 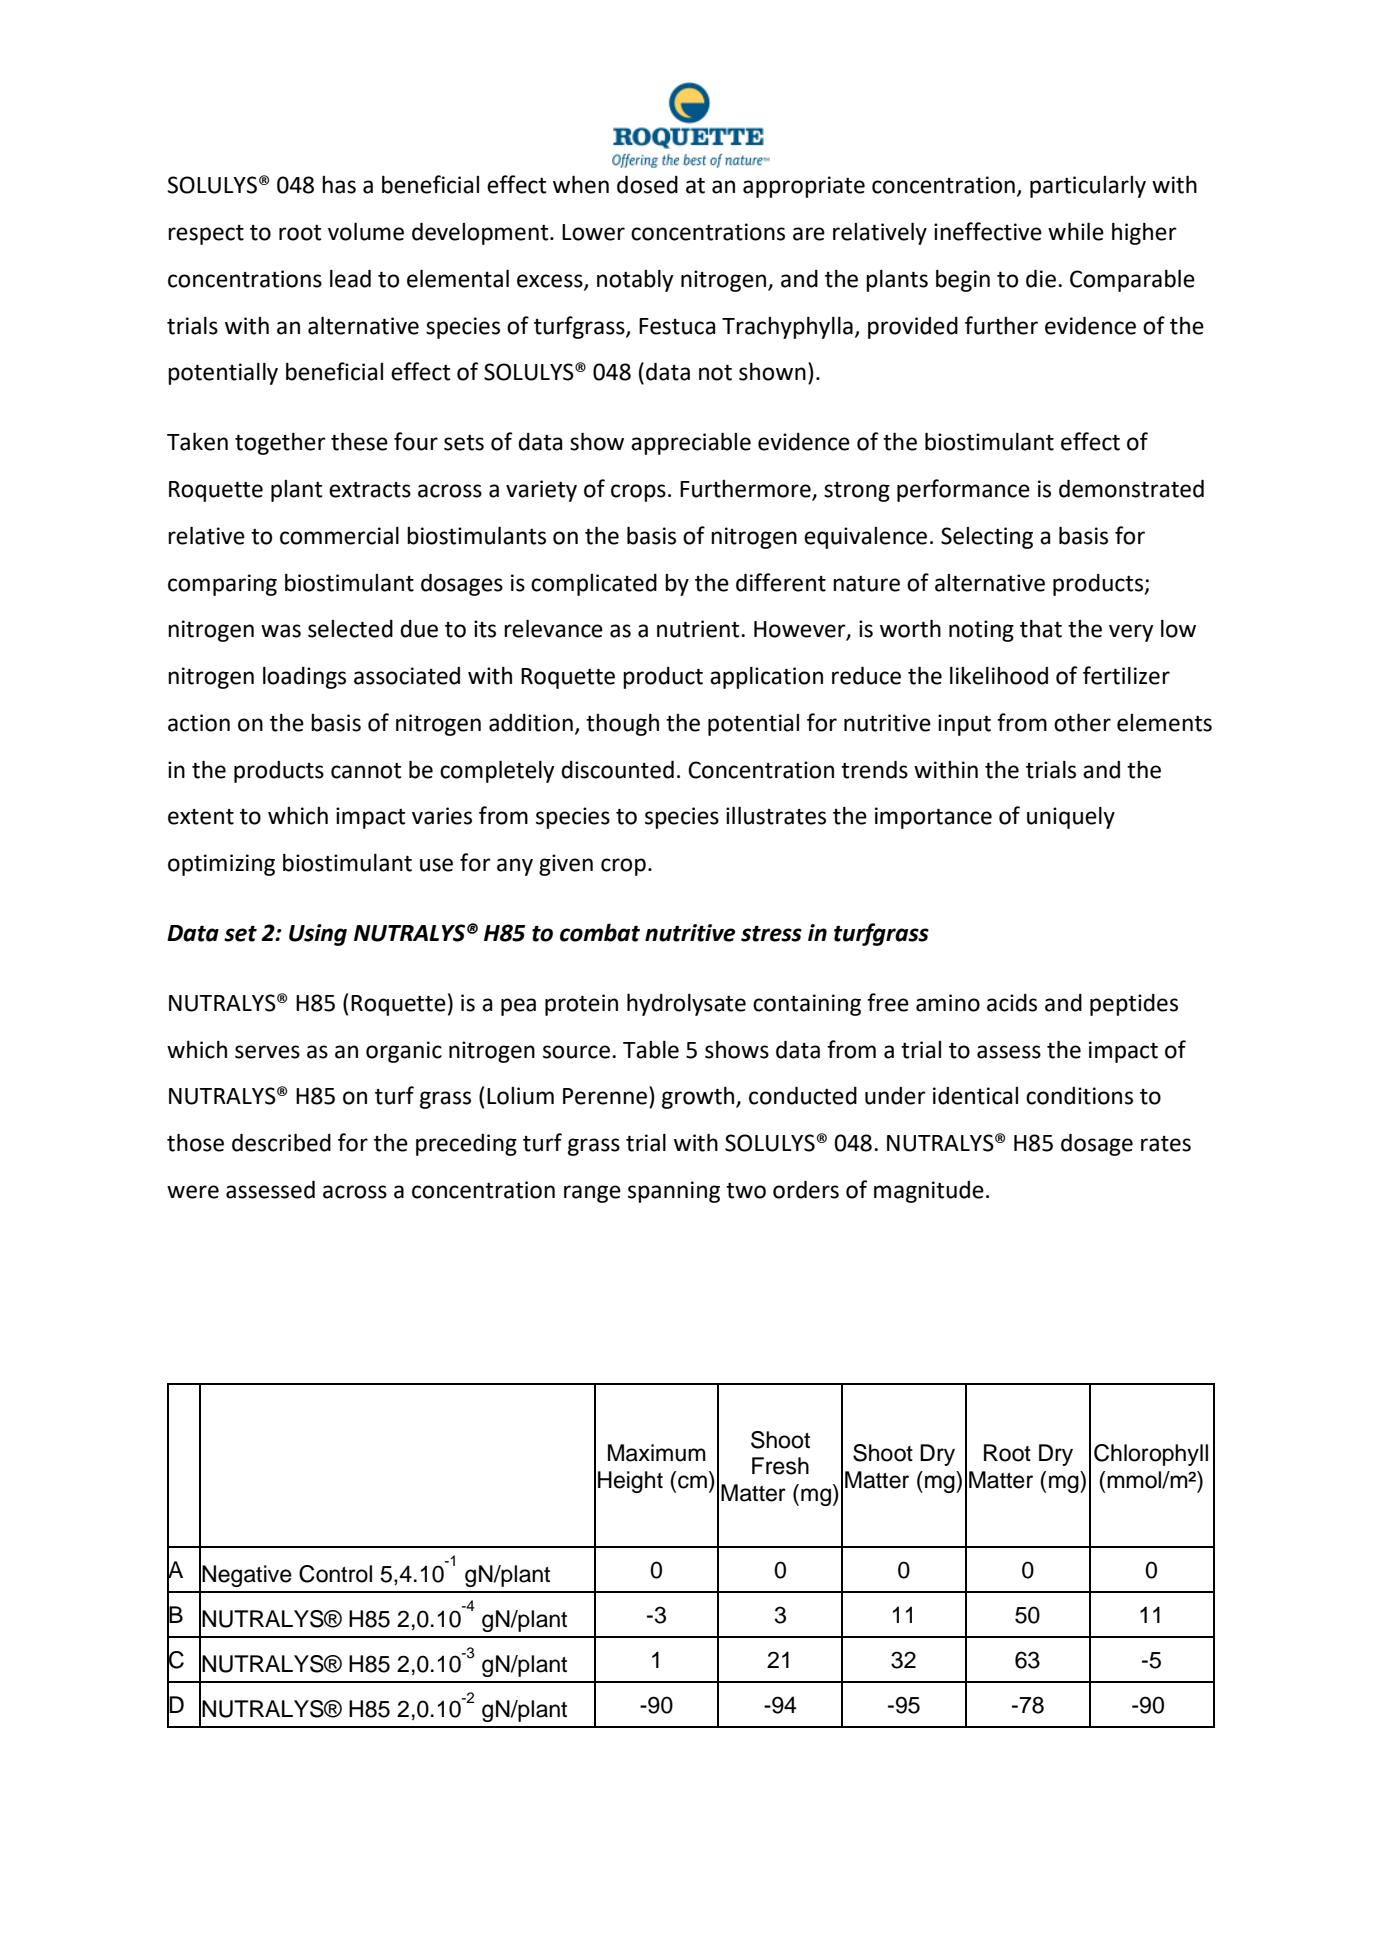 I want to click on cannot, so click(x=366, y=771).
